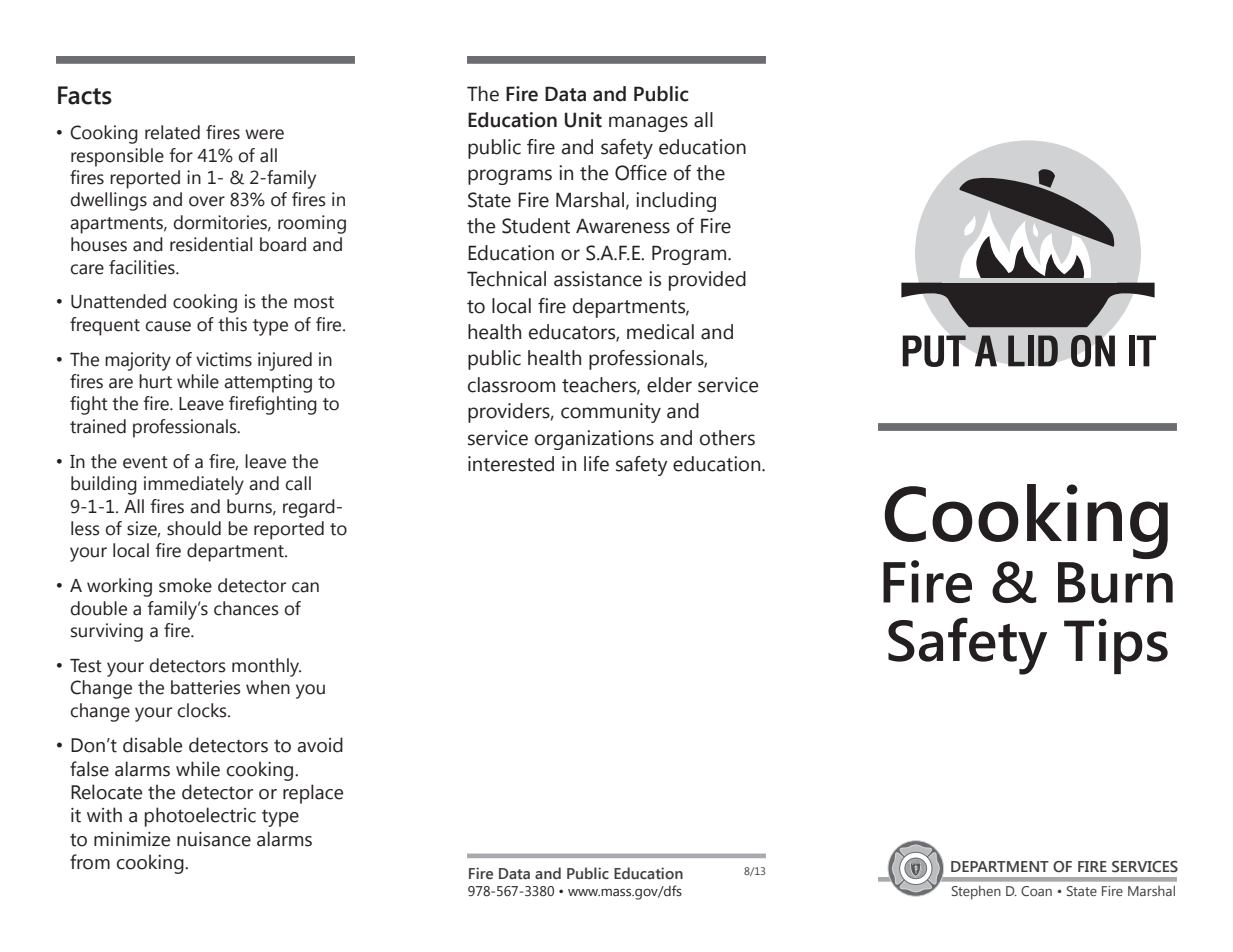  Describe the element at coordinates (976, 892) in the screenshot. I see `Stephen` at that location.
